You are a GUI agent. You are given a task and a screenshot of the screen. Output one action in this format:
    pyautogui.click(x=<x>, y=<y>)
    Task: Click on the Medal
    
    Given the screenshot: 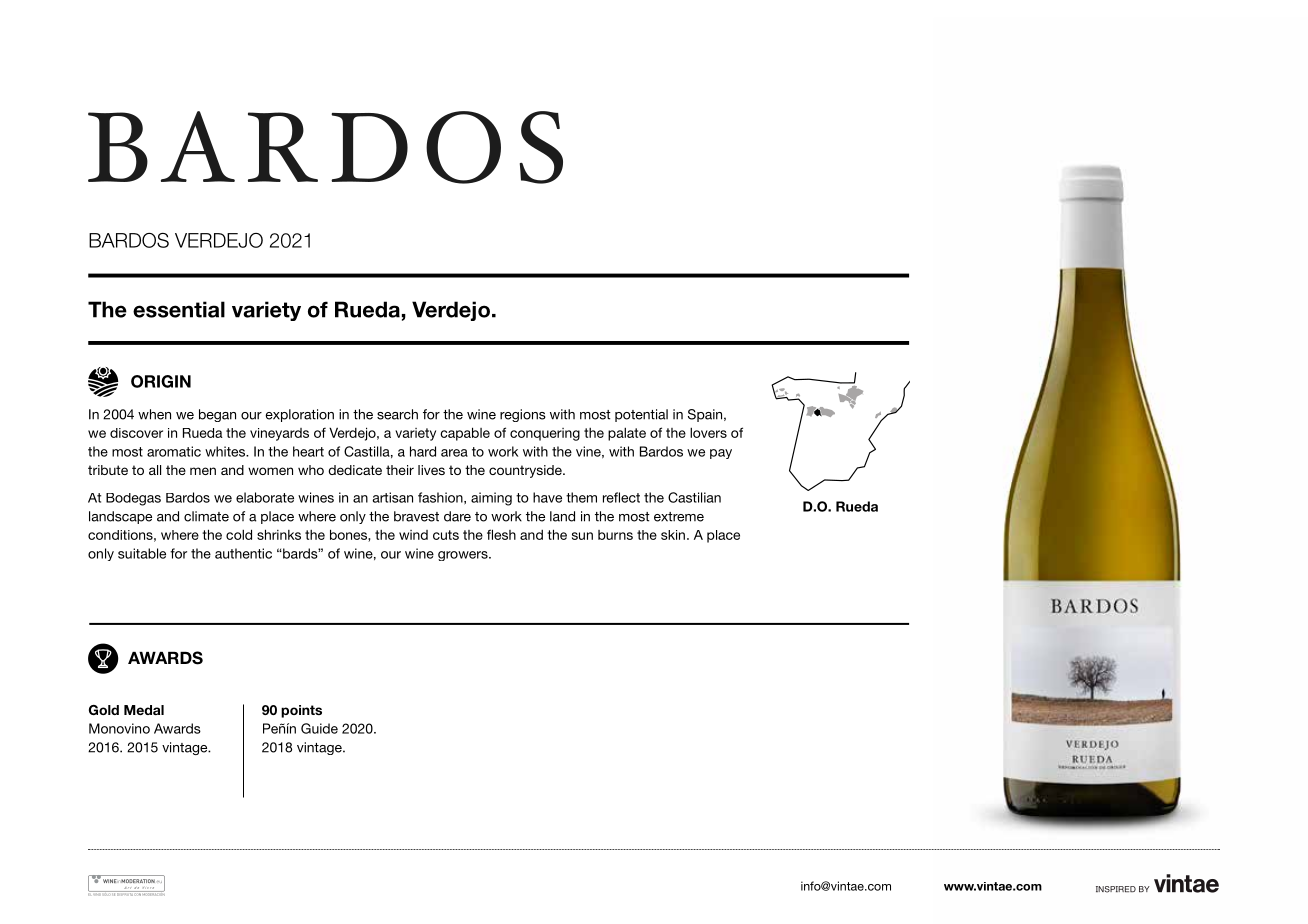 What is the action you would take?
    pyautogui.click(x=144, y=710)
